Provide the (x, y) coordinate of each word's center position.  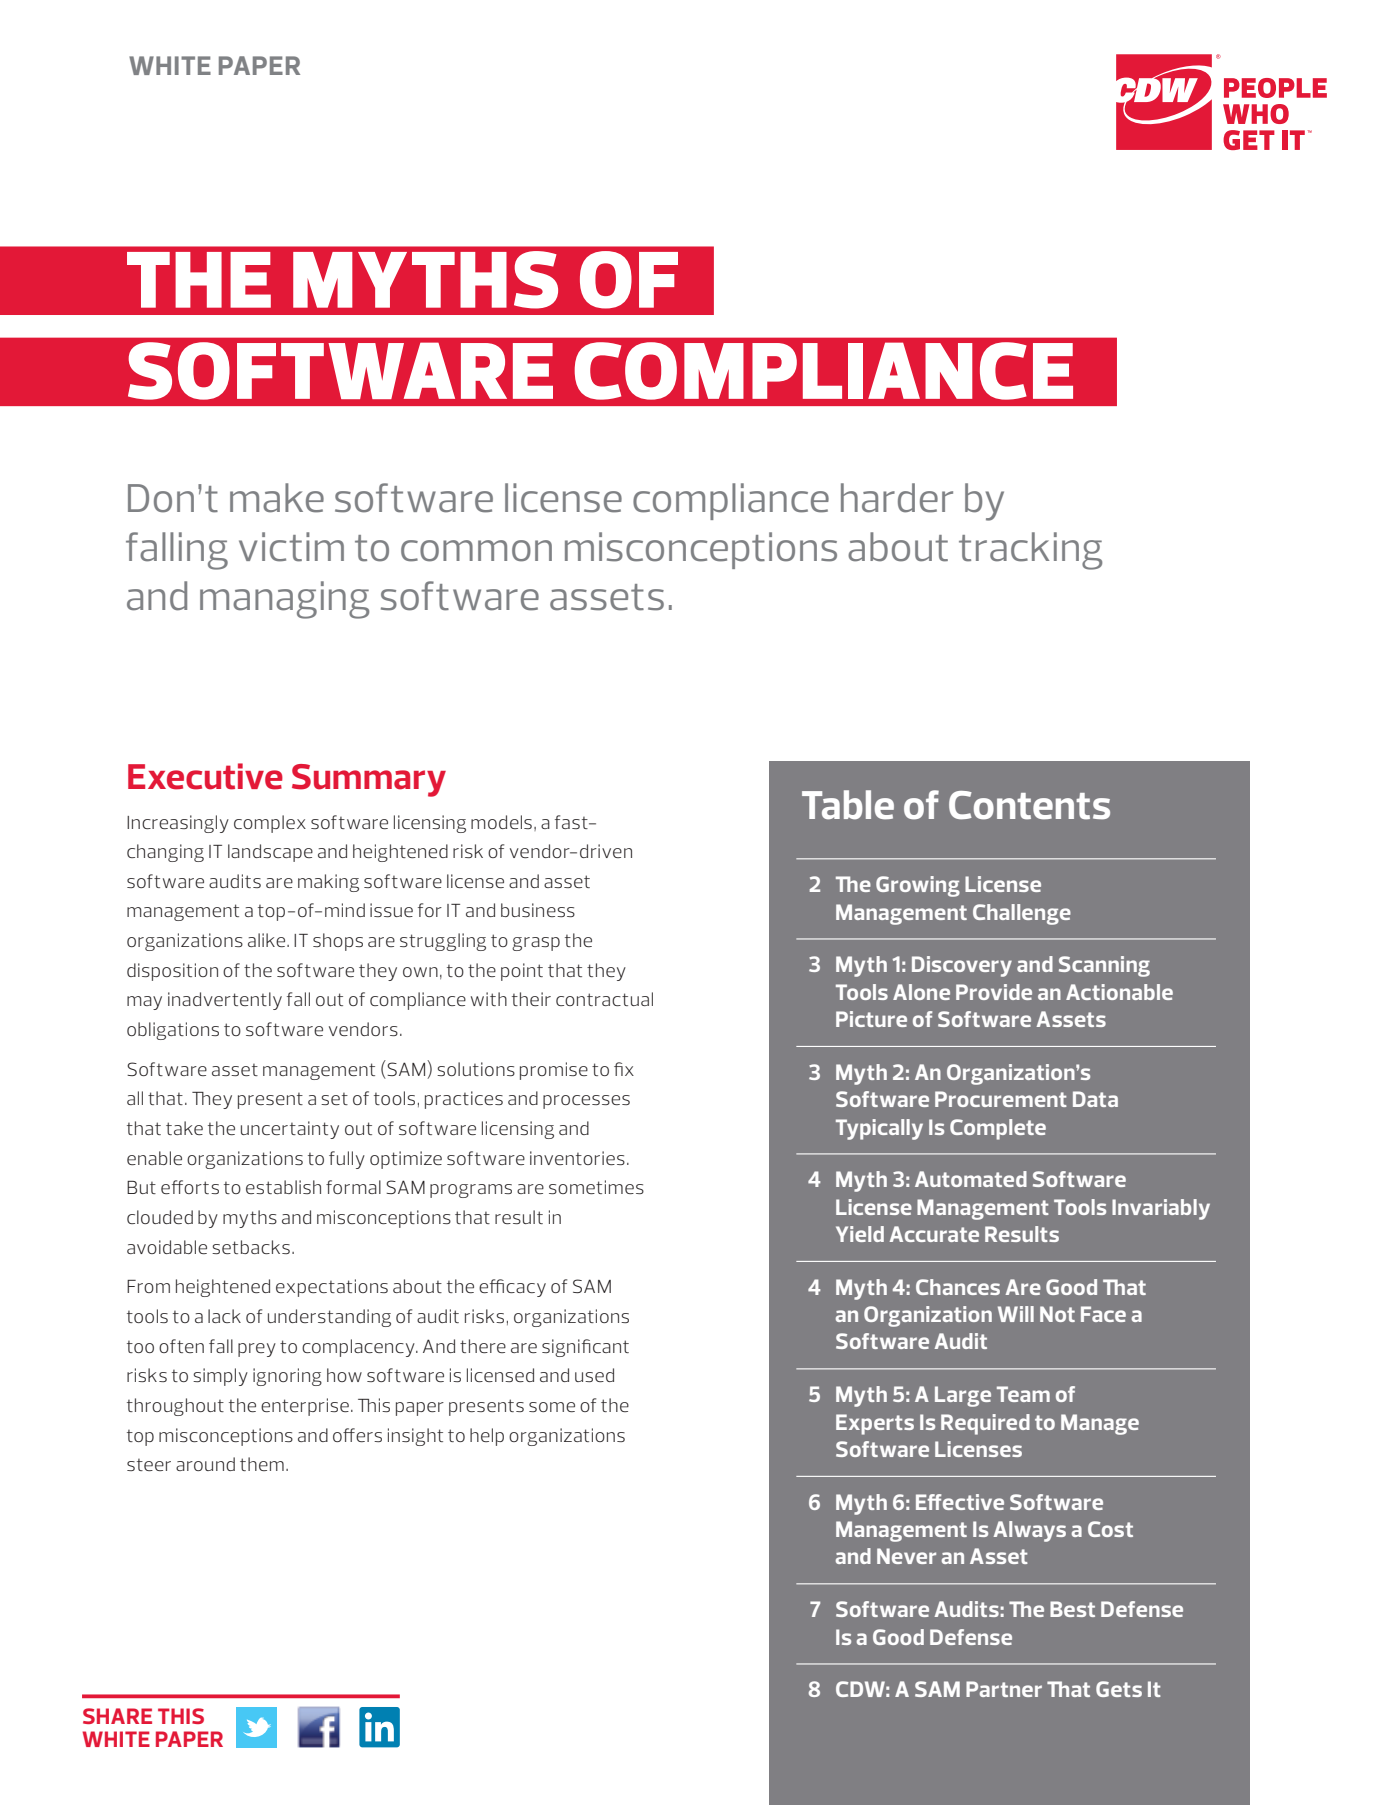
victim (291, 547)
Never (906, 1556)
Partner (1004, 1689)
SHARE (117, 1716)
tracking (1030, 551)
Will (1016, 1314)
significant (585, 1348)
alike (268, 940)
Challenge (1022, 914)
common (476, 551)
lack (224, 1316)
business (538, 910)
